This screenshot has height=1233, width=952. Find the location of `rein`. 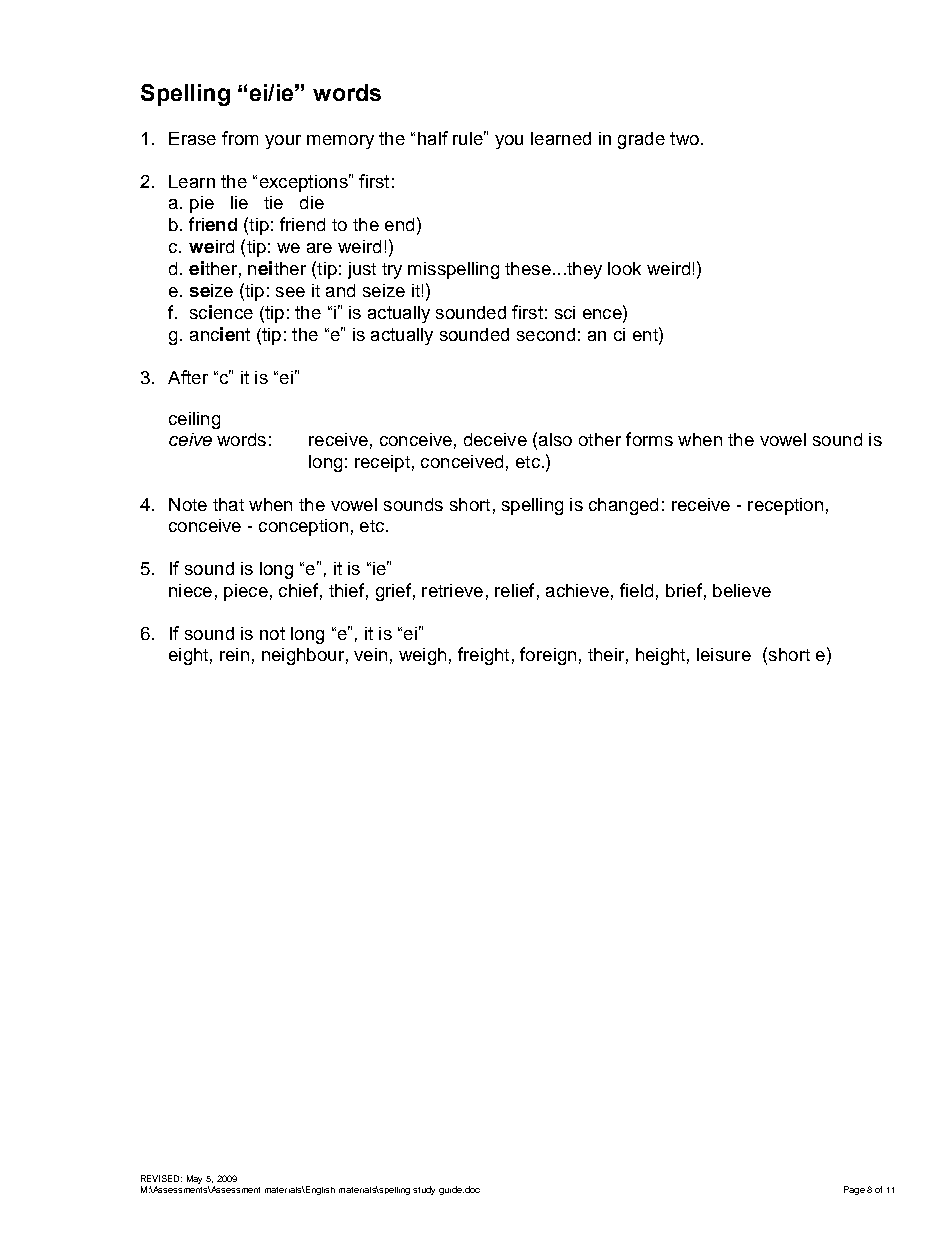

rein is located at coordinates (234, 654).
